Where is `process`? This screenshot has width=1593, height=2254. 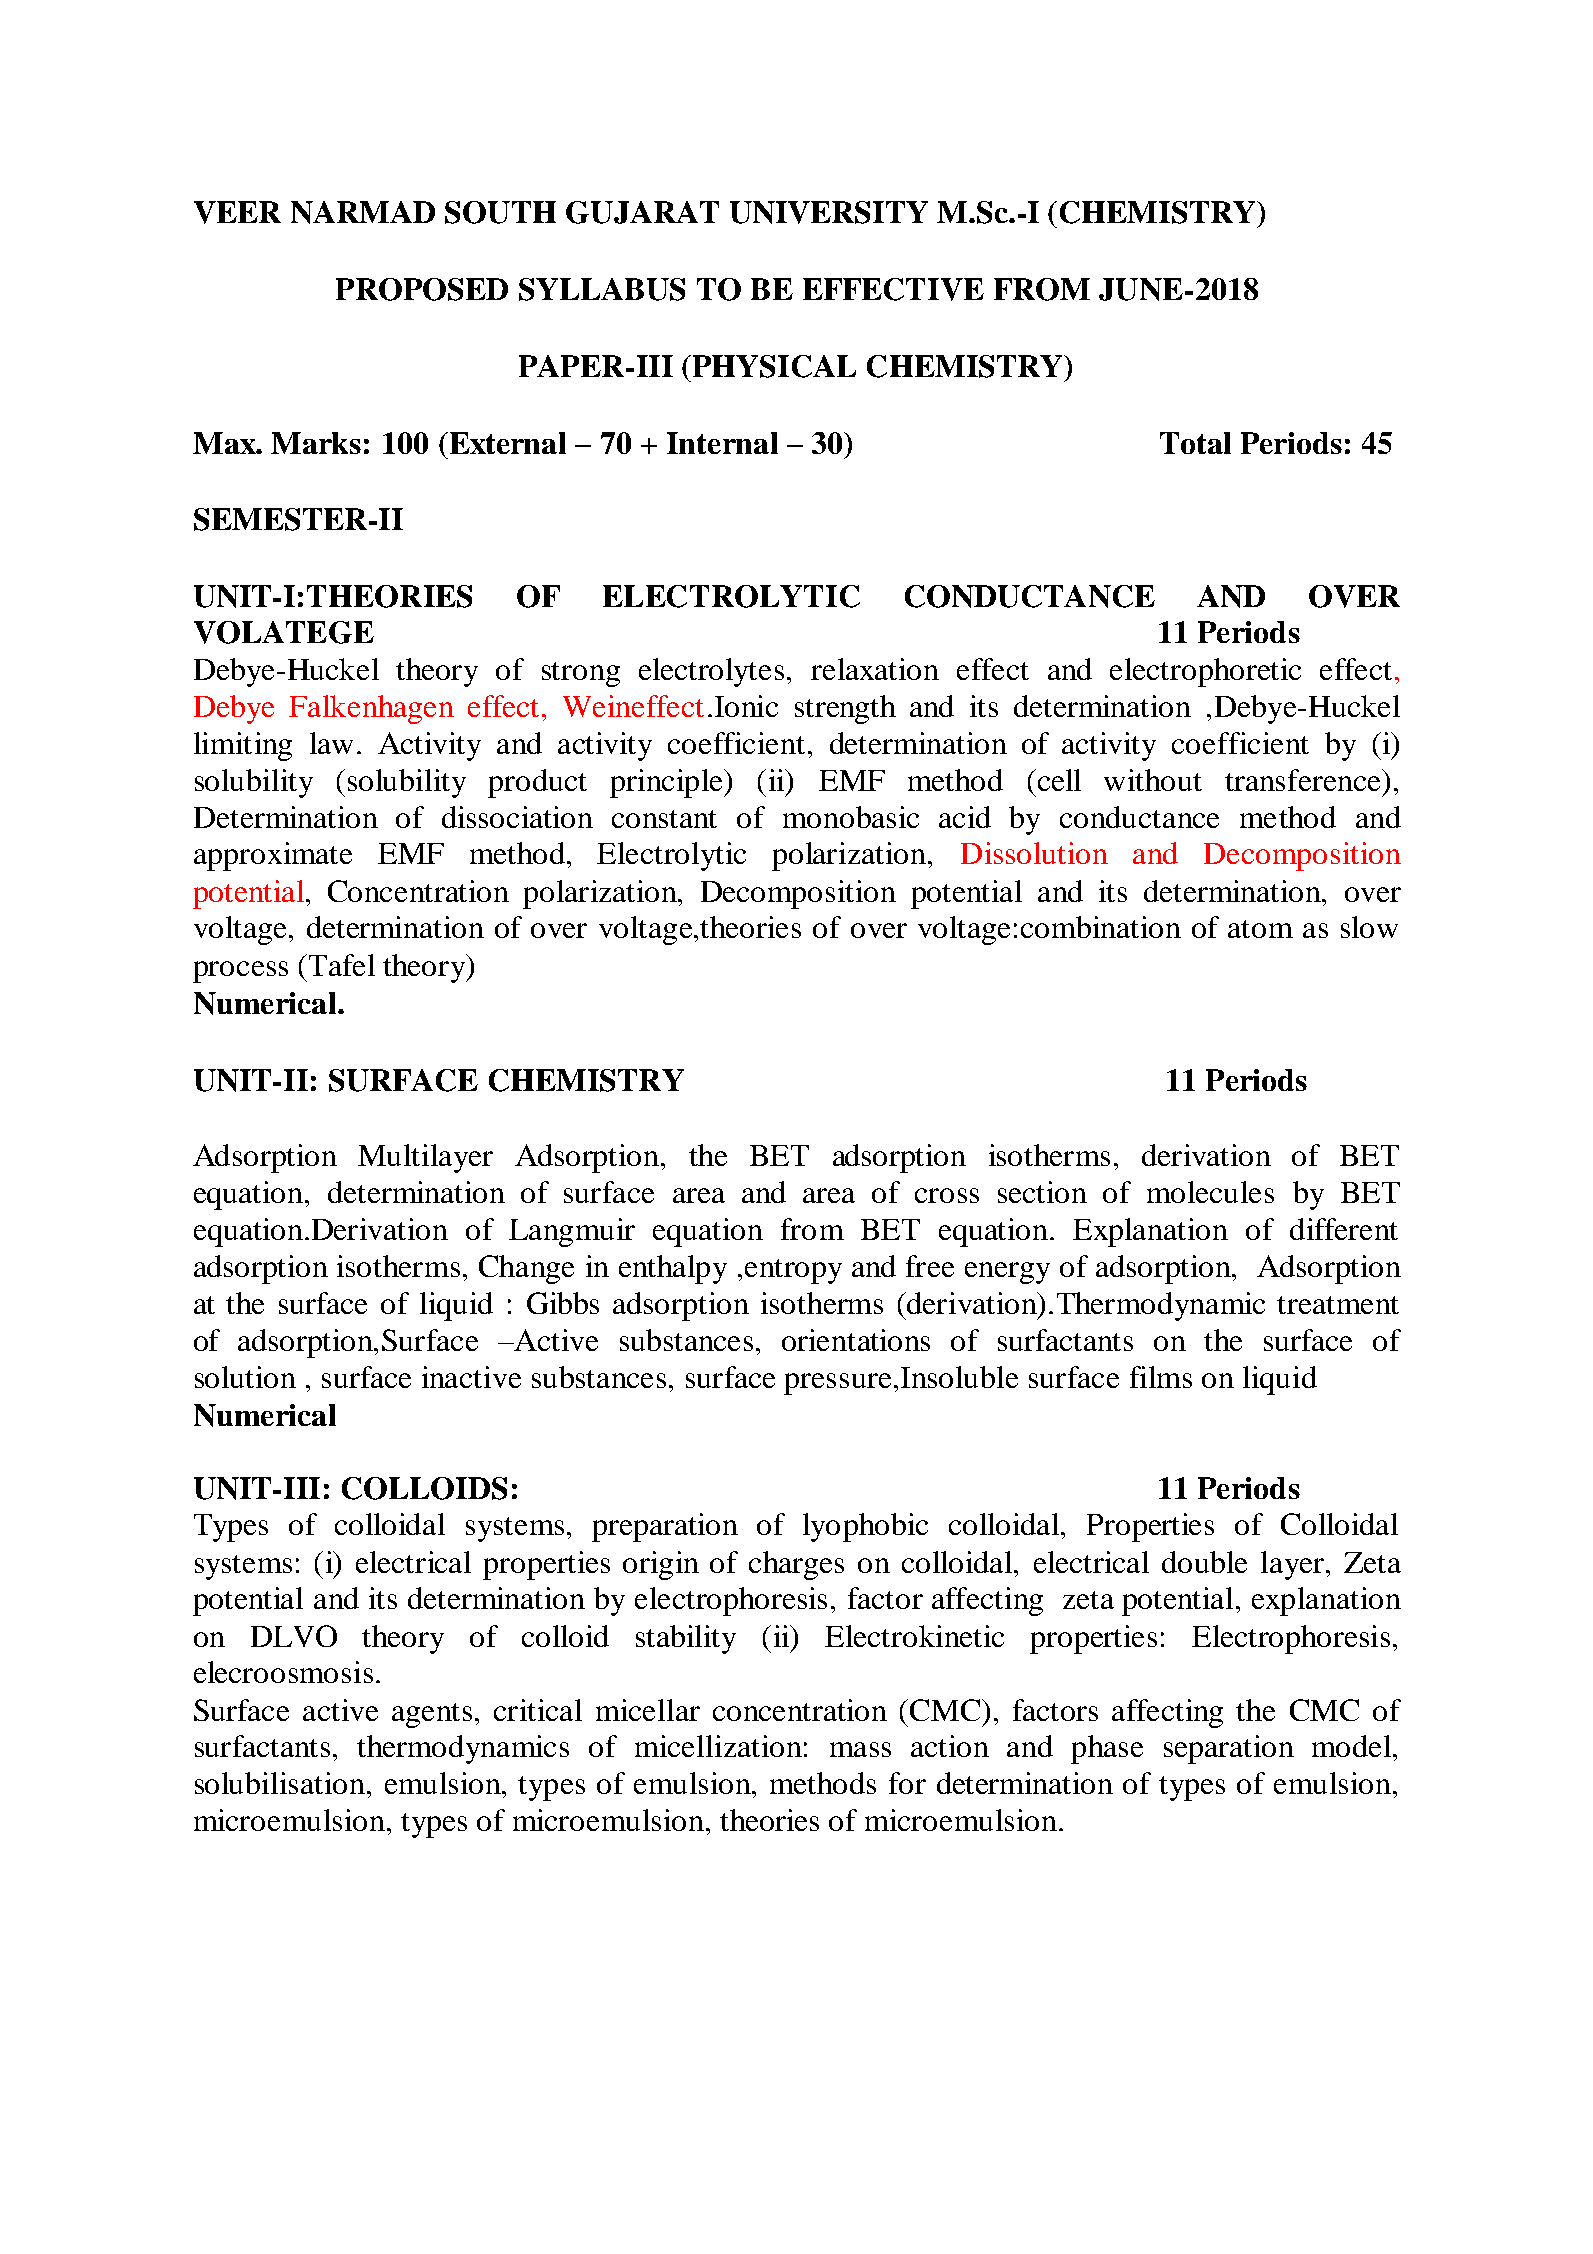
process is located at coordinates (240, 972).
